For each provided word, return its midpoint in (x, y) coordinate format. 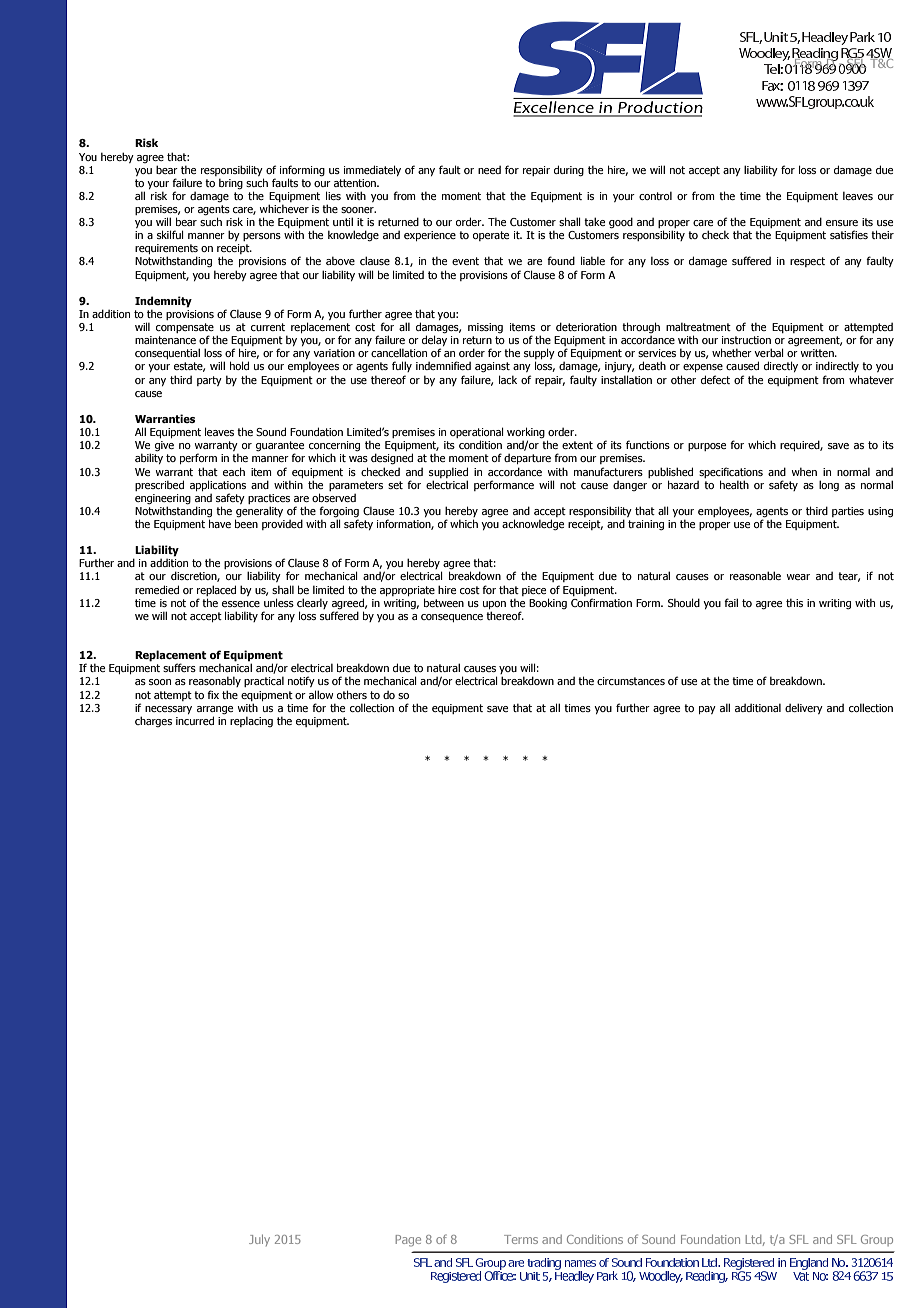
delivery (804, 708)
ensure (842, 223)
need (489, 170)
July (259, 1240)
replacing (251, 722)
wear (798, 577)
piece (534, 591)
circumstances (631, 681)
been (246, 522)
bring (231, 184)
